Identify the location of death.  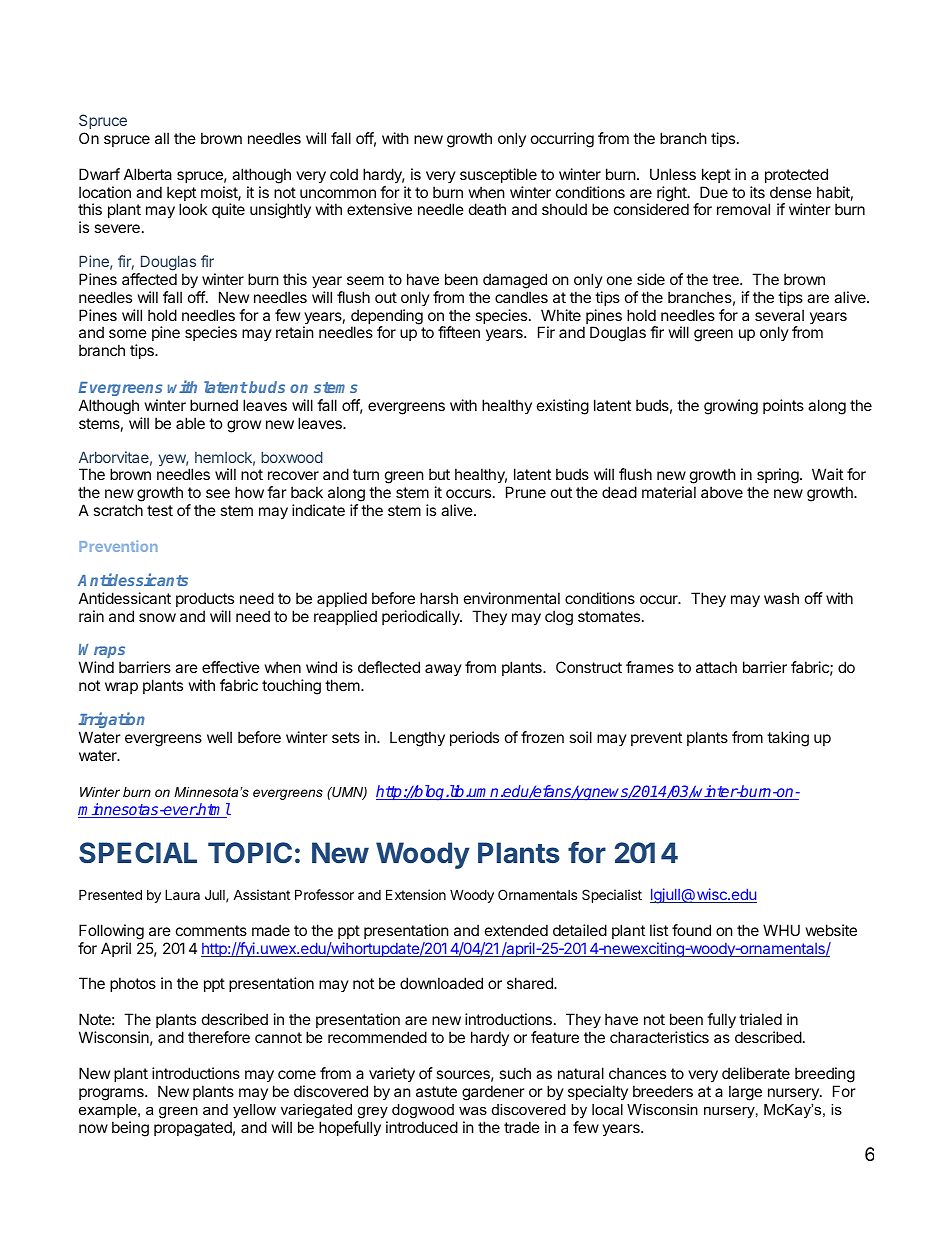
(487, 209).
